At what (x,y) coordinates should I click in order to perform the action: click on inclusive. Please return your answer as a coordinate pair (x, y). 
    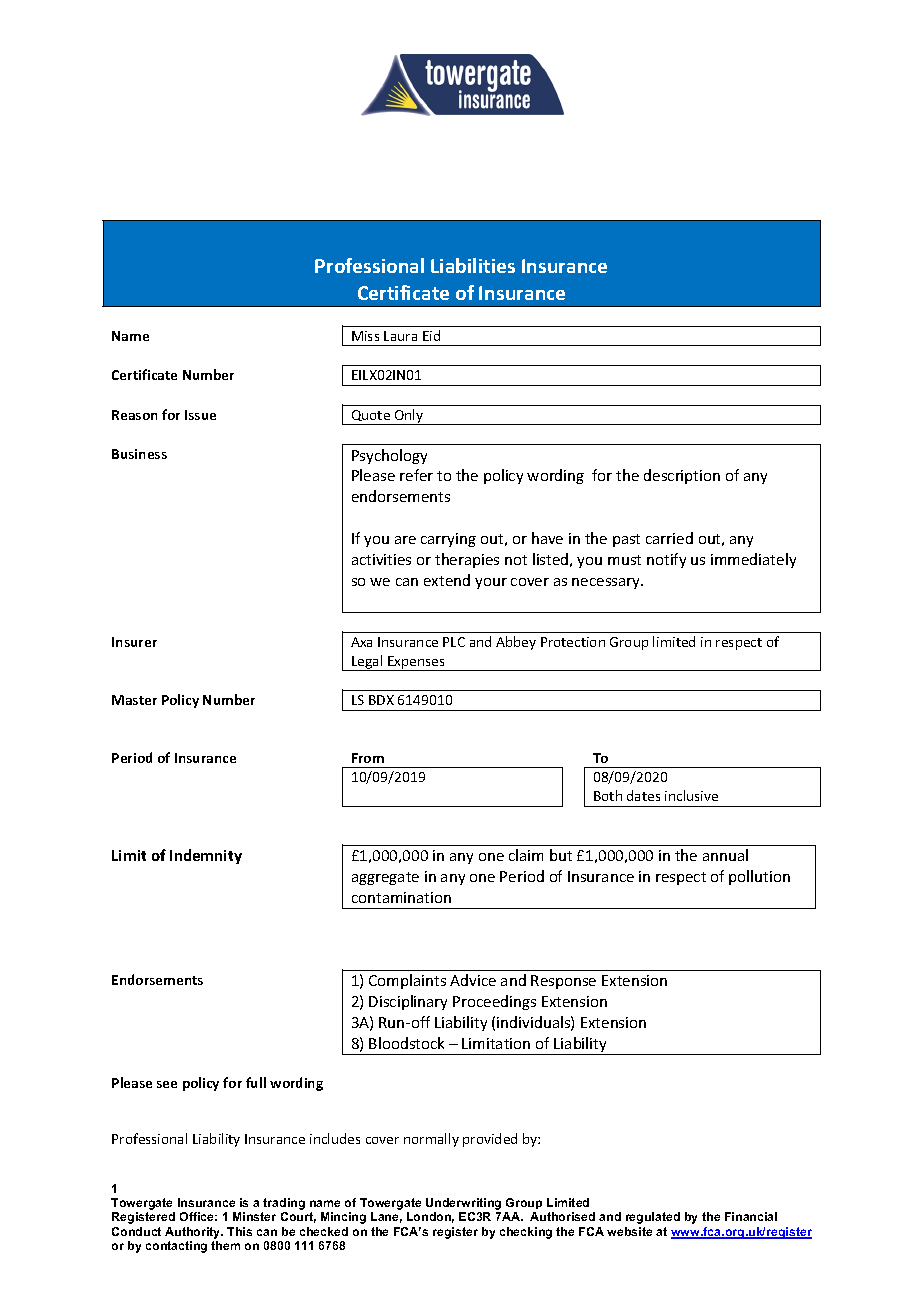
    Looking at the image, I should click on (691, 795).
